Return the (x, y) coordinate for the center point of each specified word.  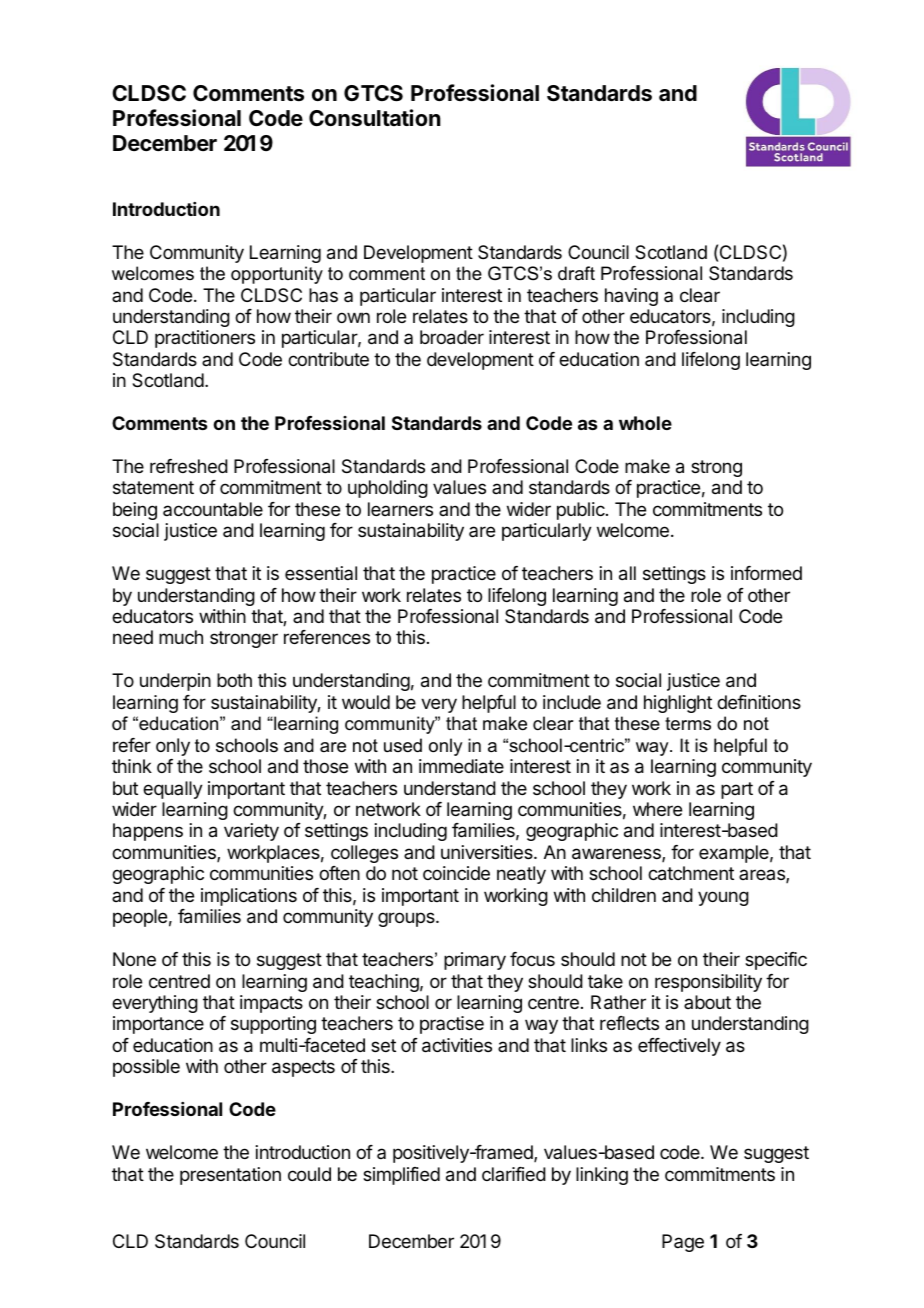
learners (400, 509)
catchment (691, 873)
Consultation (375, 118)
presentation (230, 1176)
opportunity (277, 275)
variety (251, 832)
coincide (456, 873)
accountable (213, 509)
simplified (401, 1176)
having (631, 297)
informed (766, 573)
